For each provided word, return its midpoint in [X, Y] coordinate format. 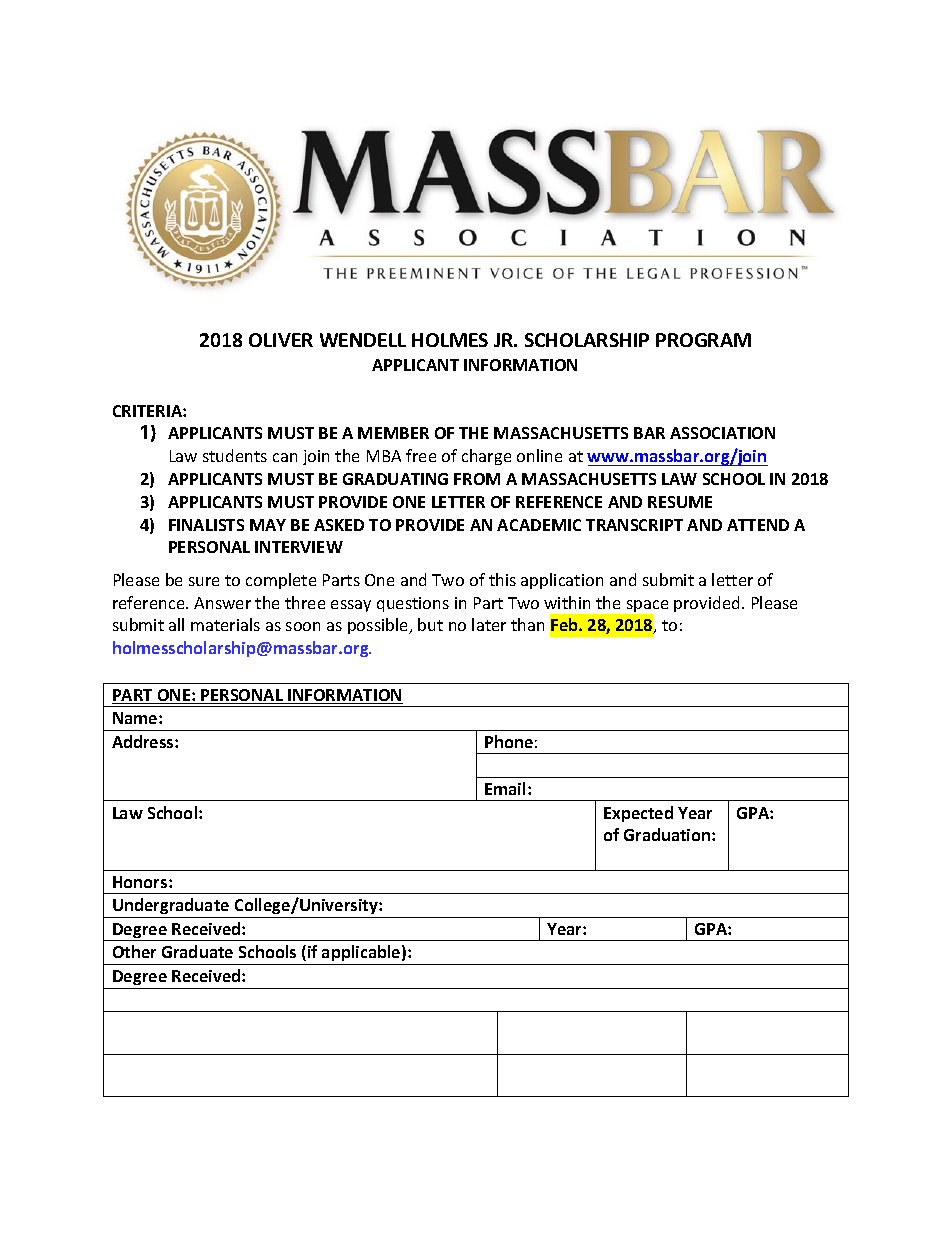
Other [134, 951]
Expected [638, 814]
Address [144, 741]
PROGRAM [703, 340]
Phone [509, 741]
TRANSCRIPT [634, 525]
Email [505, 788]
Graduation [668, 834]
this [502, 579]
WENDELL [363, 340]
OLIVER [281, 340]
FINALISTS [206, 525]
